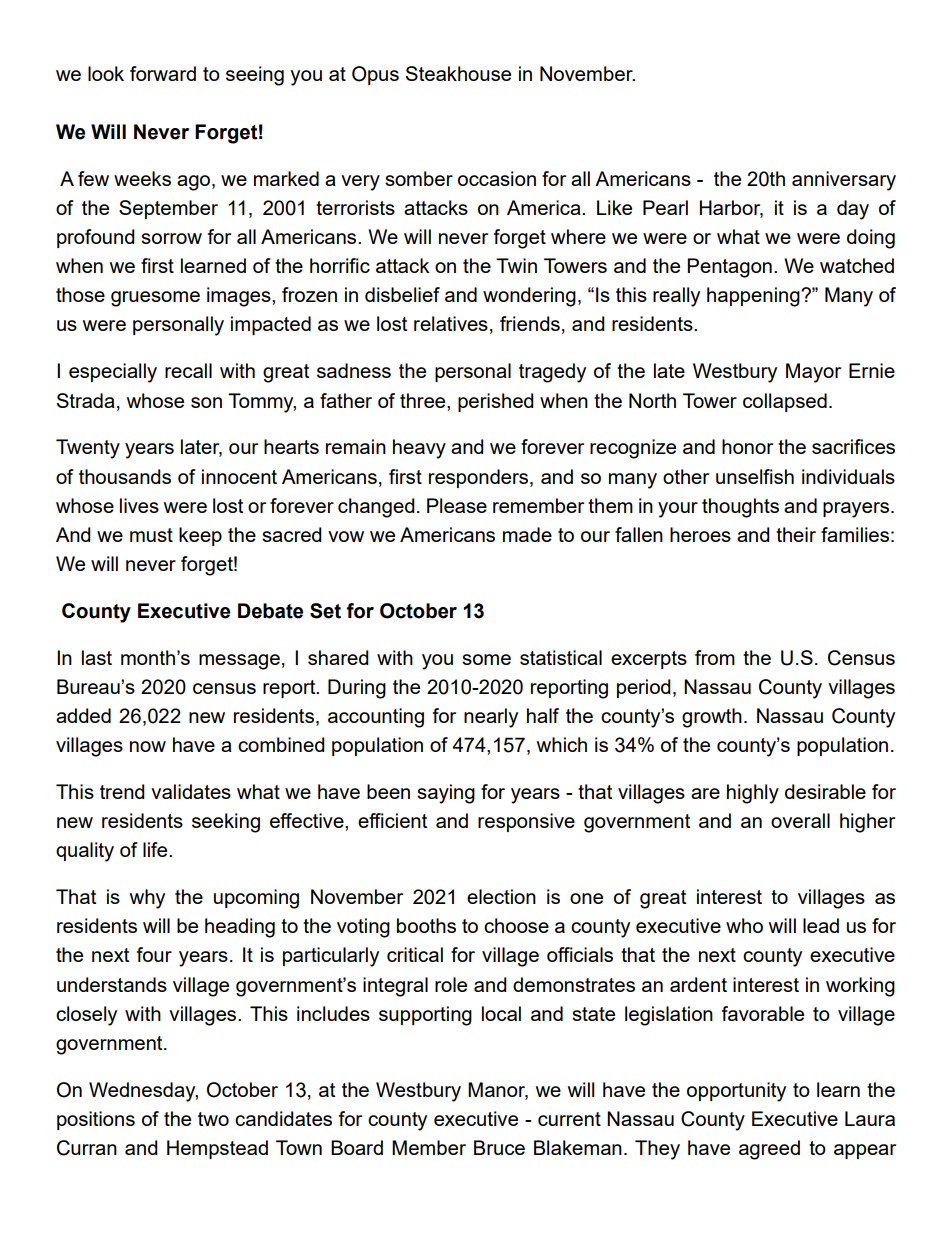  What do you see at coordinates (191, 791) in the page?
I see `validates` at bounding box center [191, 791].
